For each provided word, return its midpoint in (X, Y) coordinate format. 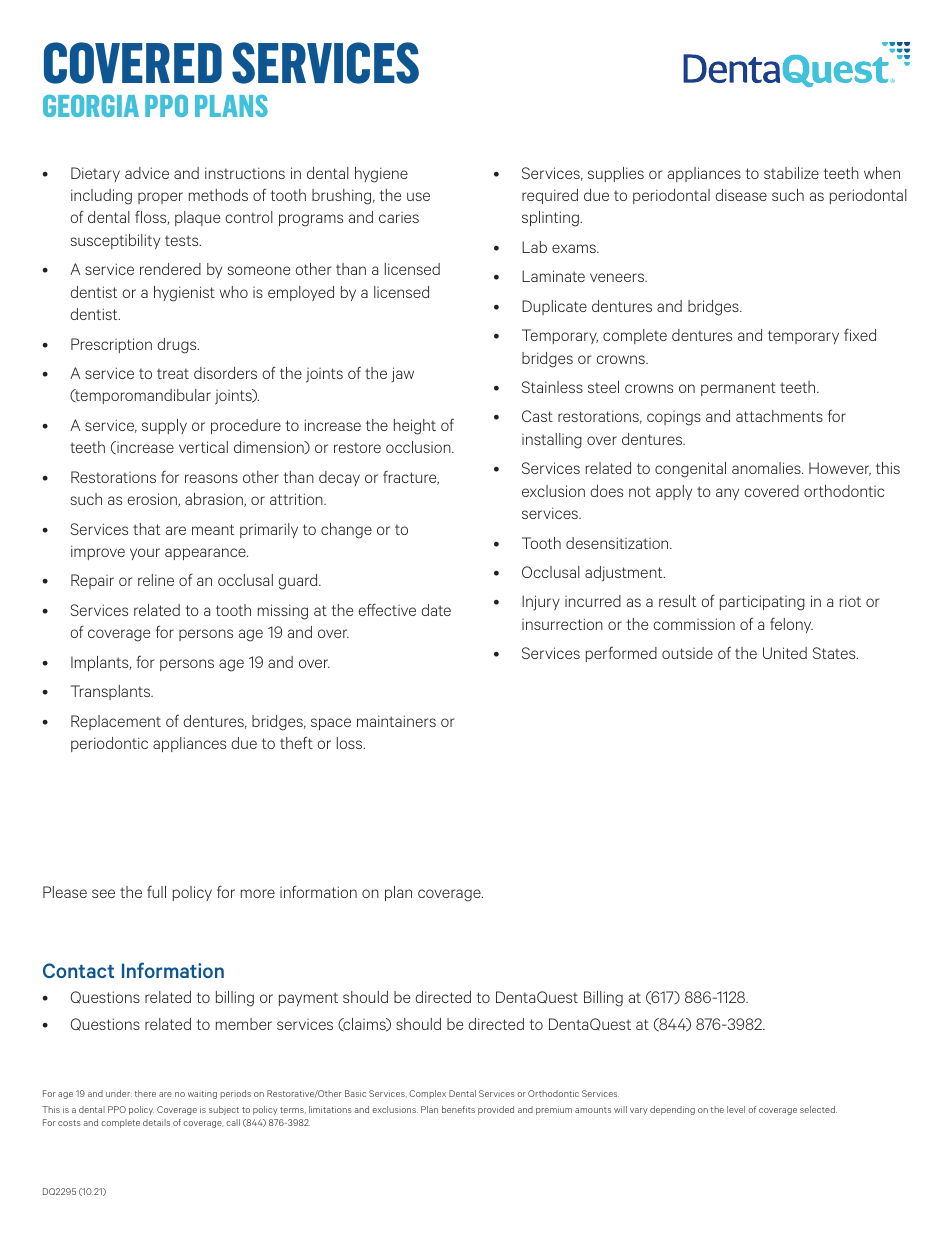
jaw (402, 375)
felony (791, 625)
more (258, 893)
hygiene (381, 175)
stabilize (791, 173)
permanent (738, 389)
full (156, 891)
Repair (92, 581)
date (436, 610)
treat (173, 373)
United (785, 653)
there (145, 1093)
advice (147, 173)
